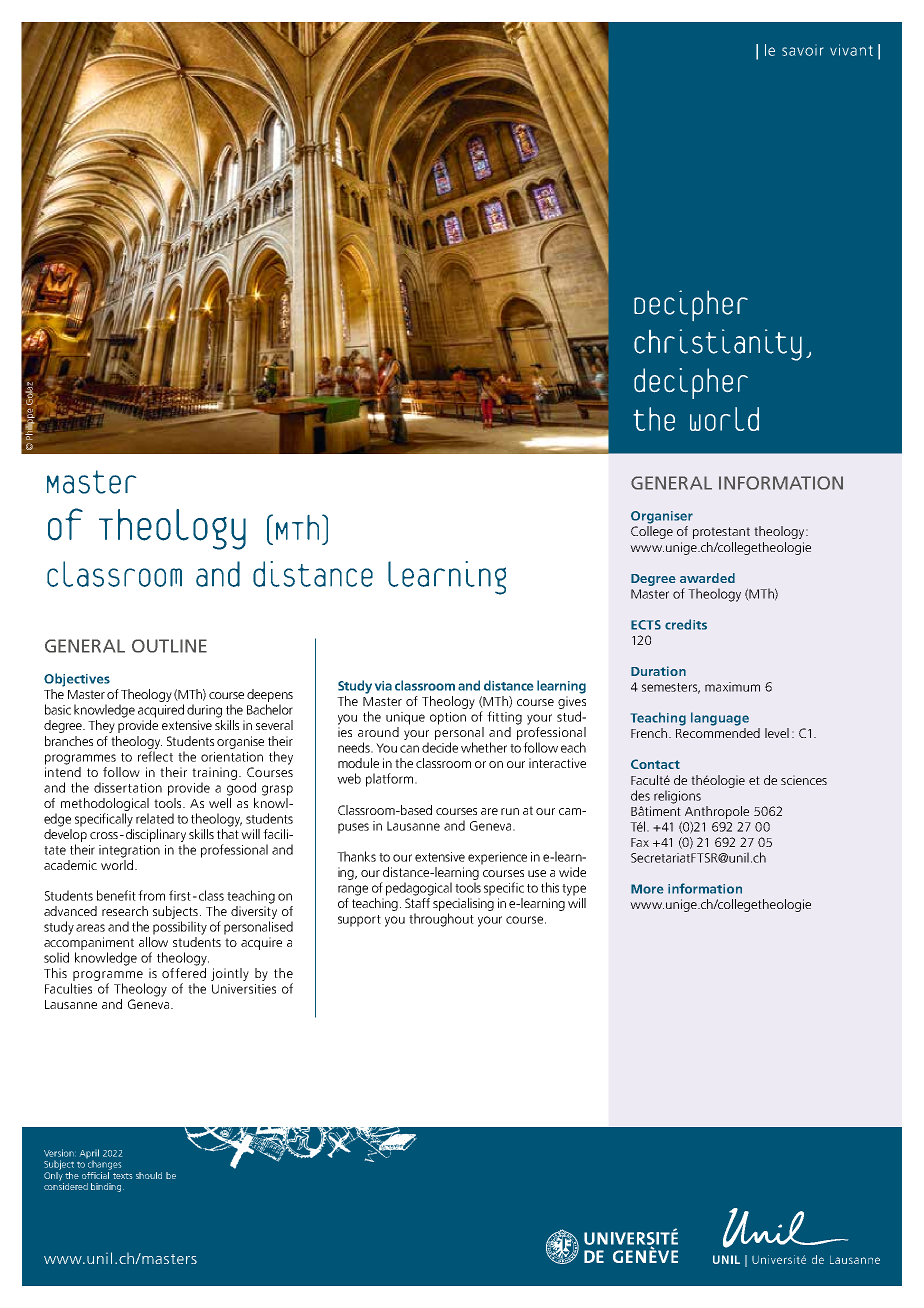 The height and width of the screenshot is (1308, 924). Describe the element at coordinates (149, 1175) in the screenshot. I see `should` at that location.
